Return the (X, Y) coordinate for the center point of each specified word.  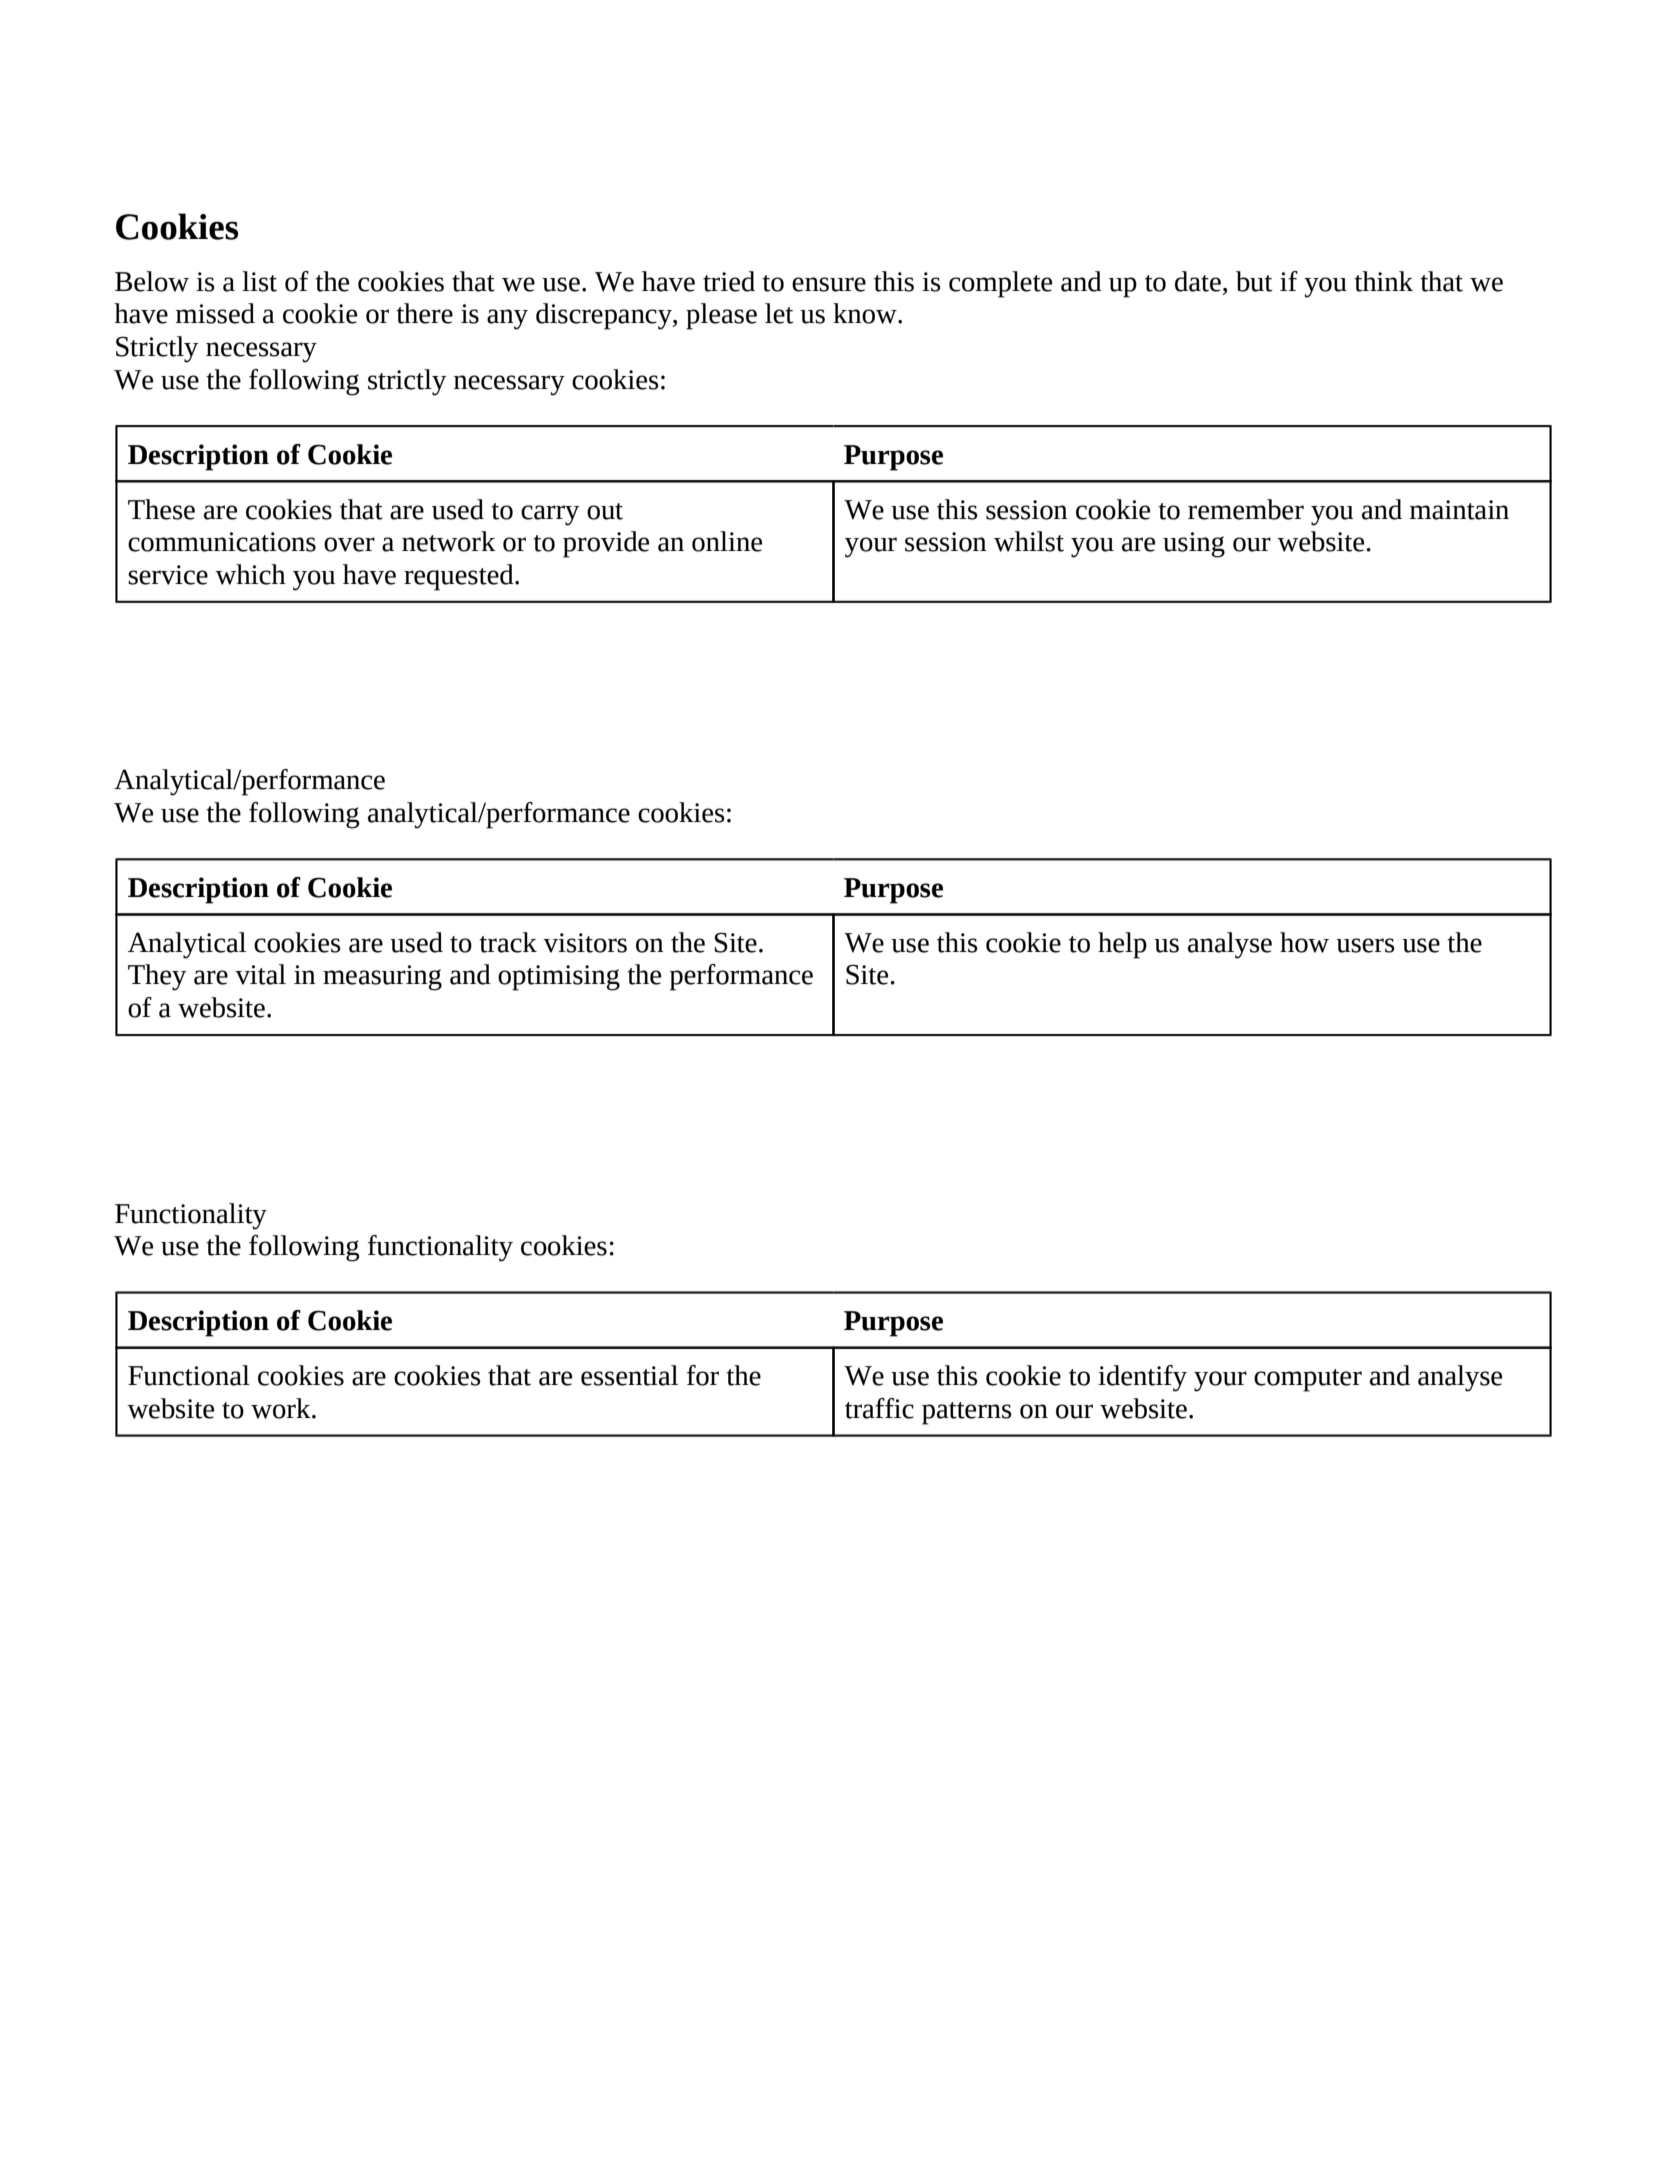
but (1254, 281)
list (259, 281)
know (866, 313)
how (1304, 942)
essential (629, 1375)
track (508, 942)
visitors (585, 943)
